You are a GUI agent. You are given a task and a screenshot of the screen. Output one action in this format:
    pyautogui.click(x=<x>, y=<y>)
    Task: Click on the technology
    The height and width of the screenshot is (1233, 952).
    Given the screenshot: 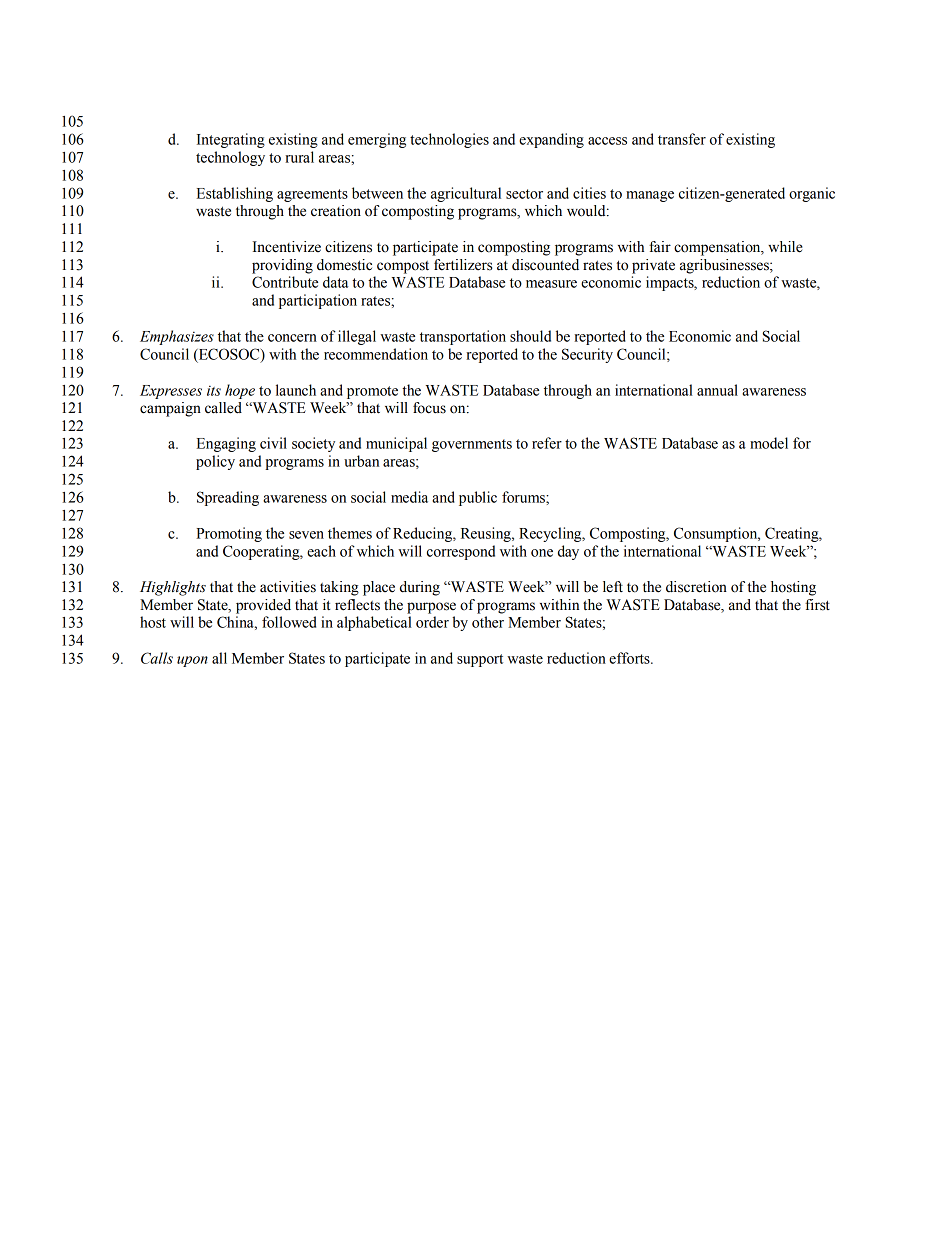 What is the action you would take?
    pyautogui.click(x=230, y=158)
